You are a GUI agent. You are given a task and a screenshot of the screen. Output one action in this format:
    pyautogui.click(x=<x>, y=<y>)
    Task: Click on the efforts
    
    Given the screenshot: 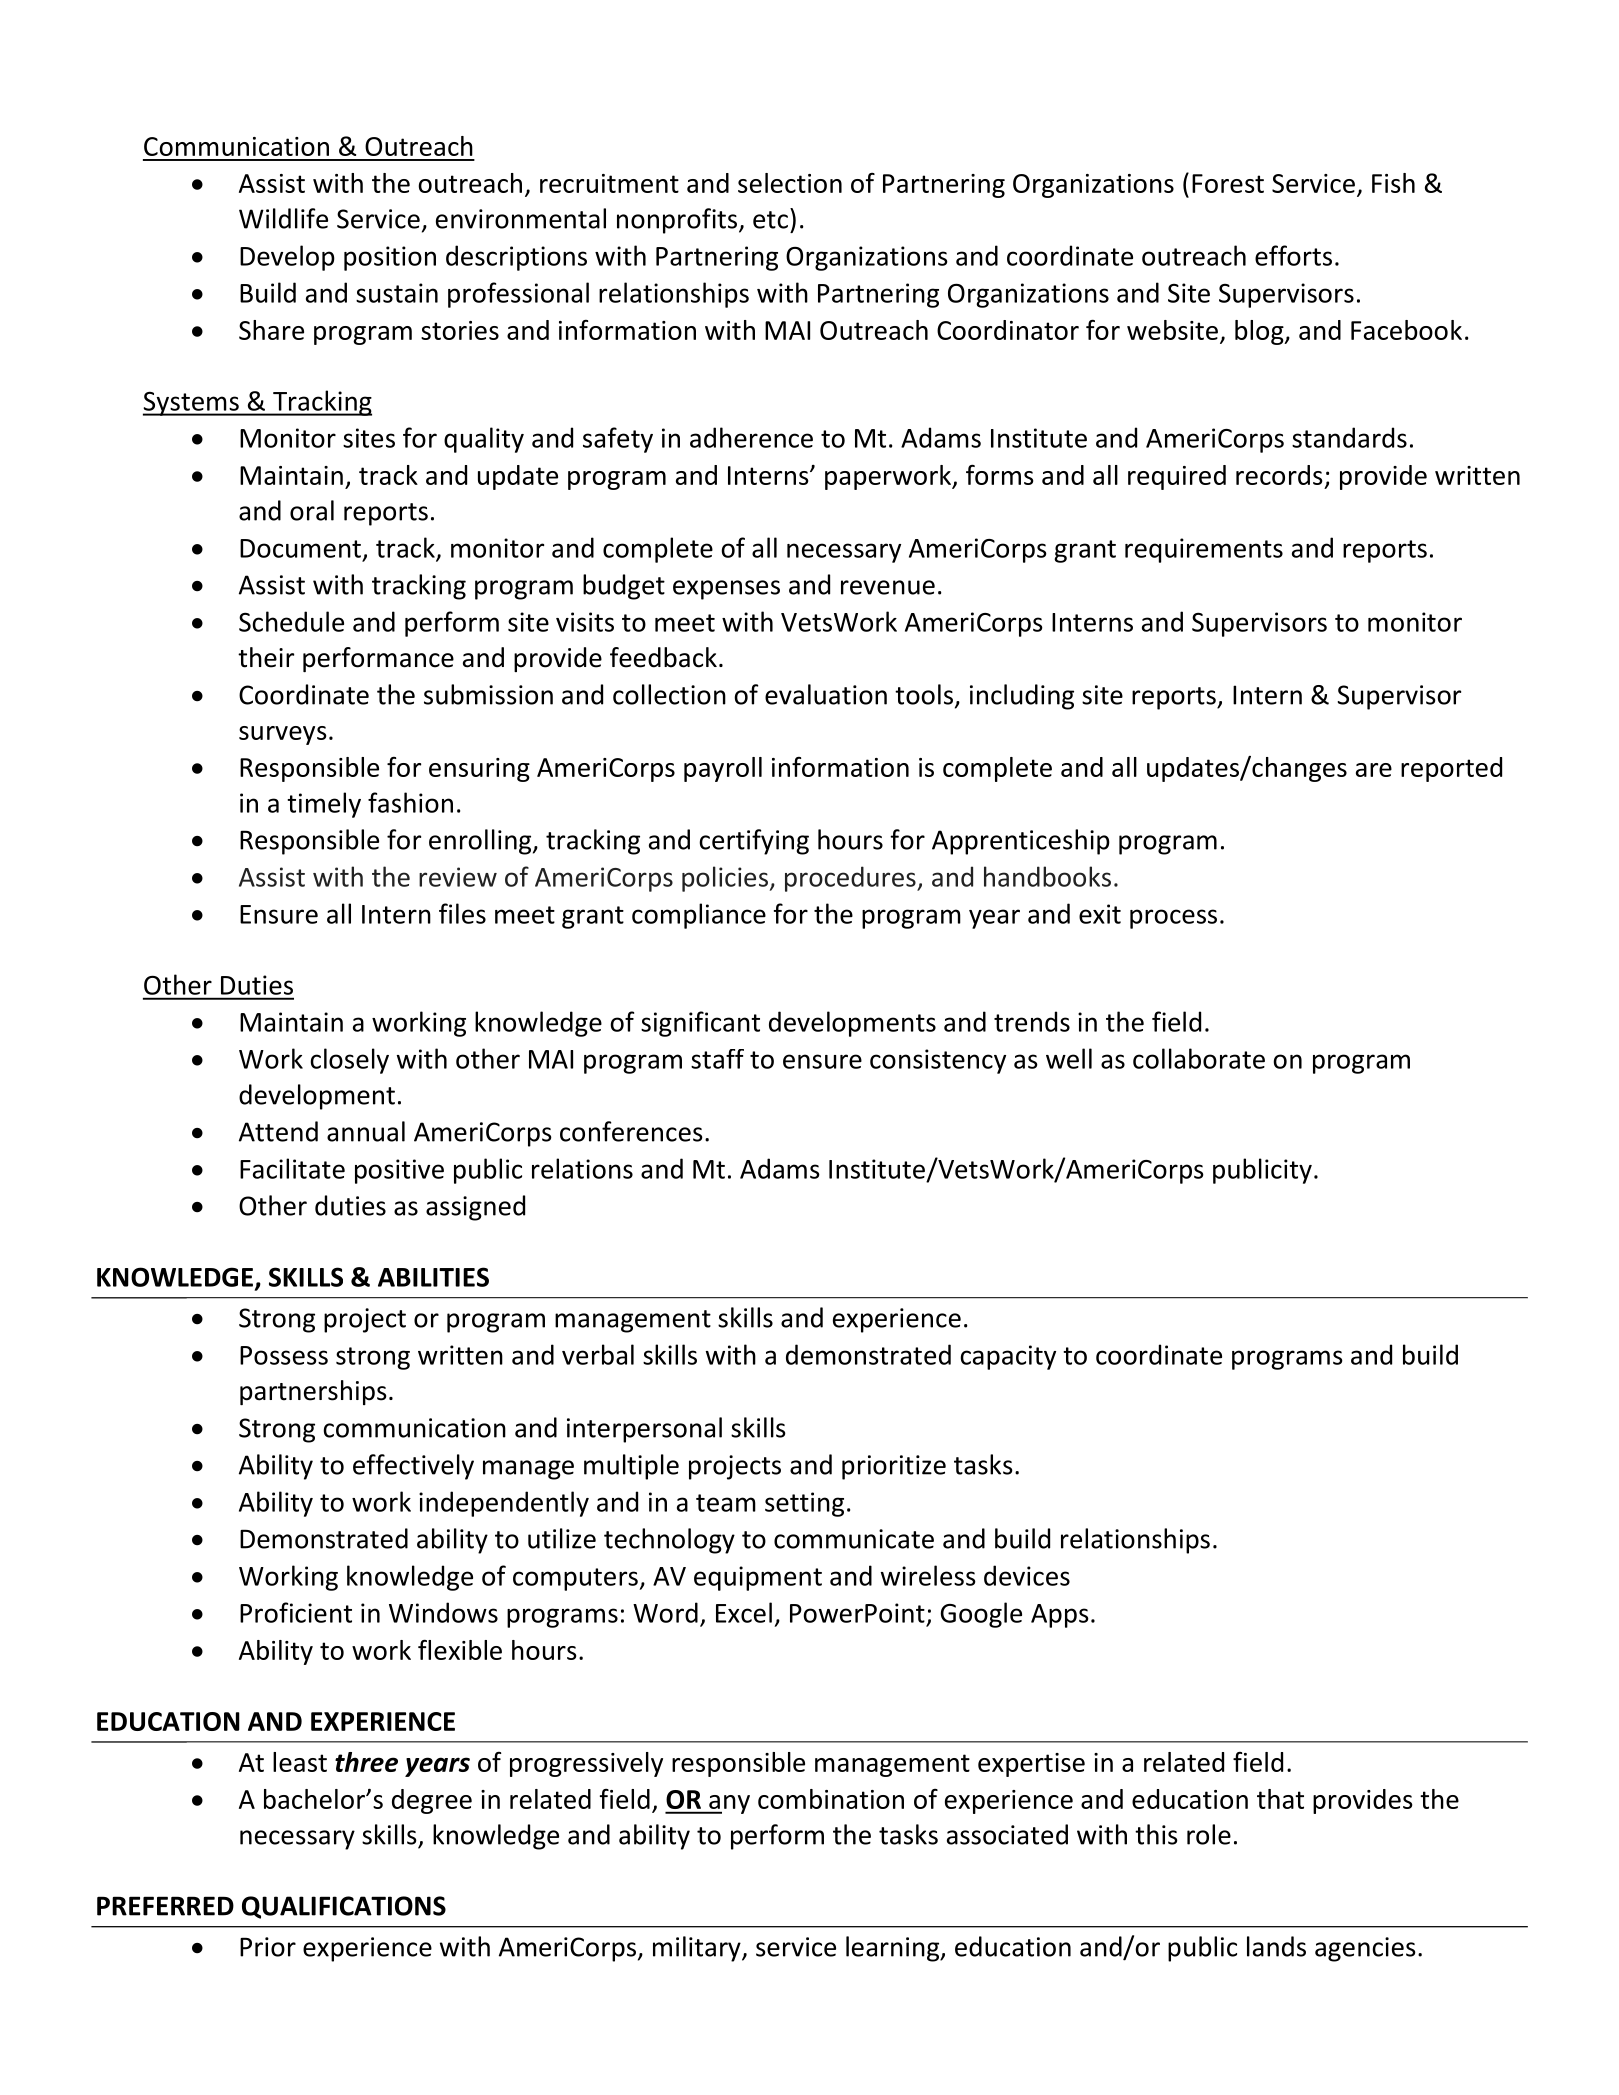 What is the action you would take?
    pyautogui.click(x=1293, y=255)
